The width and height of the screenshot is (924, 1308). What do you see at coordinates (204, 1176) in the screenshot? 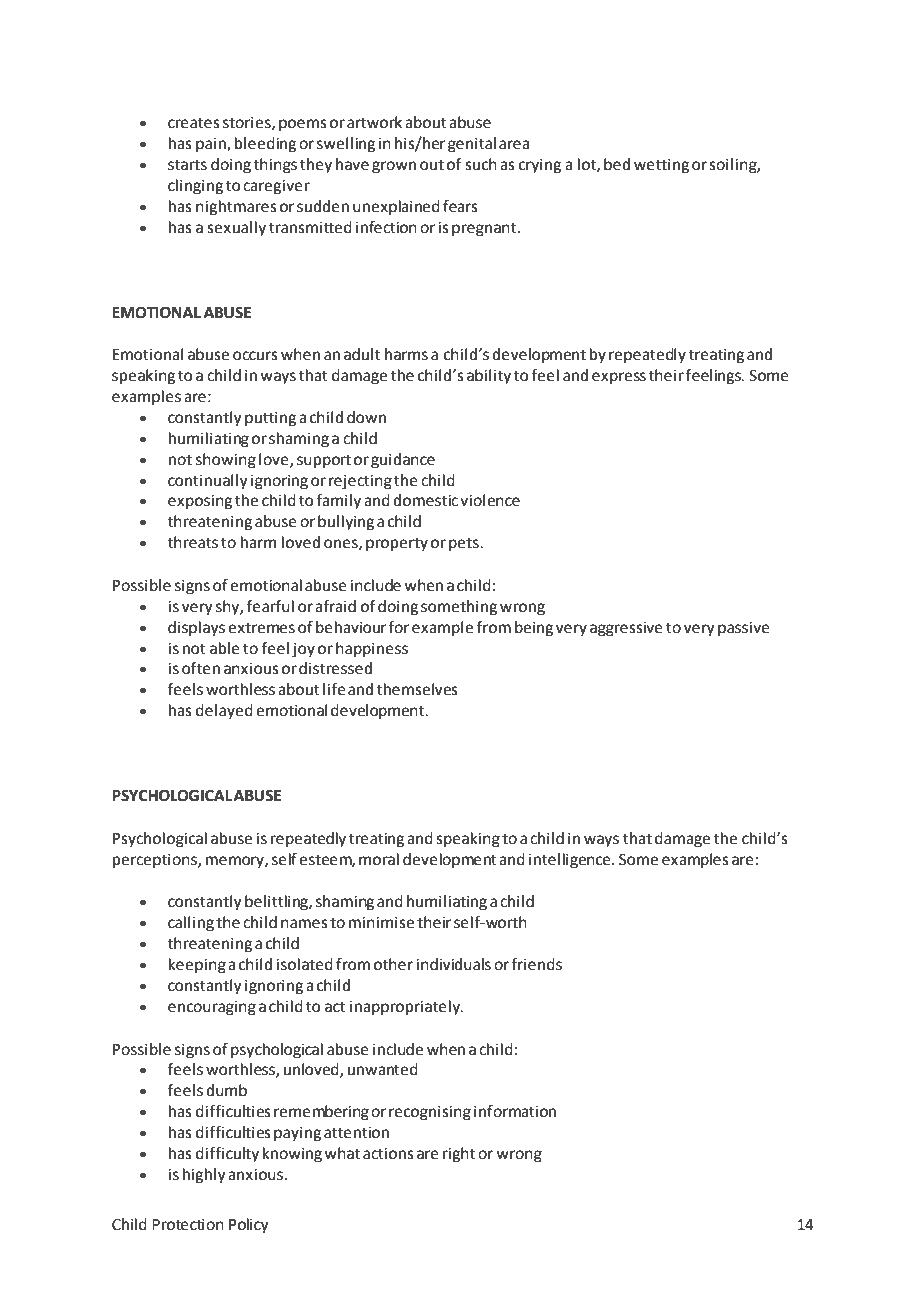
I see `highly` at bounding box center [204, 1176].
